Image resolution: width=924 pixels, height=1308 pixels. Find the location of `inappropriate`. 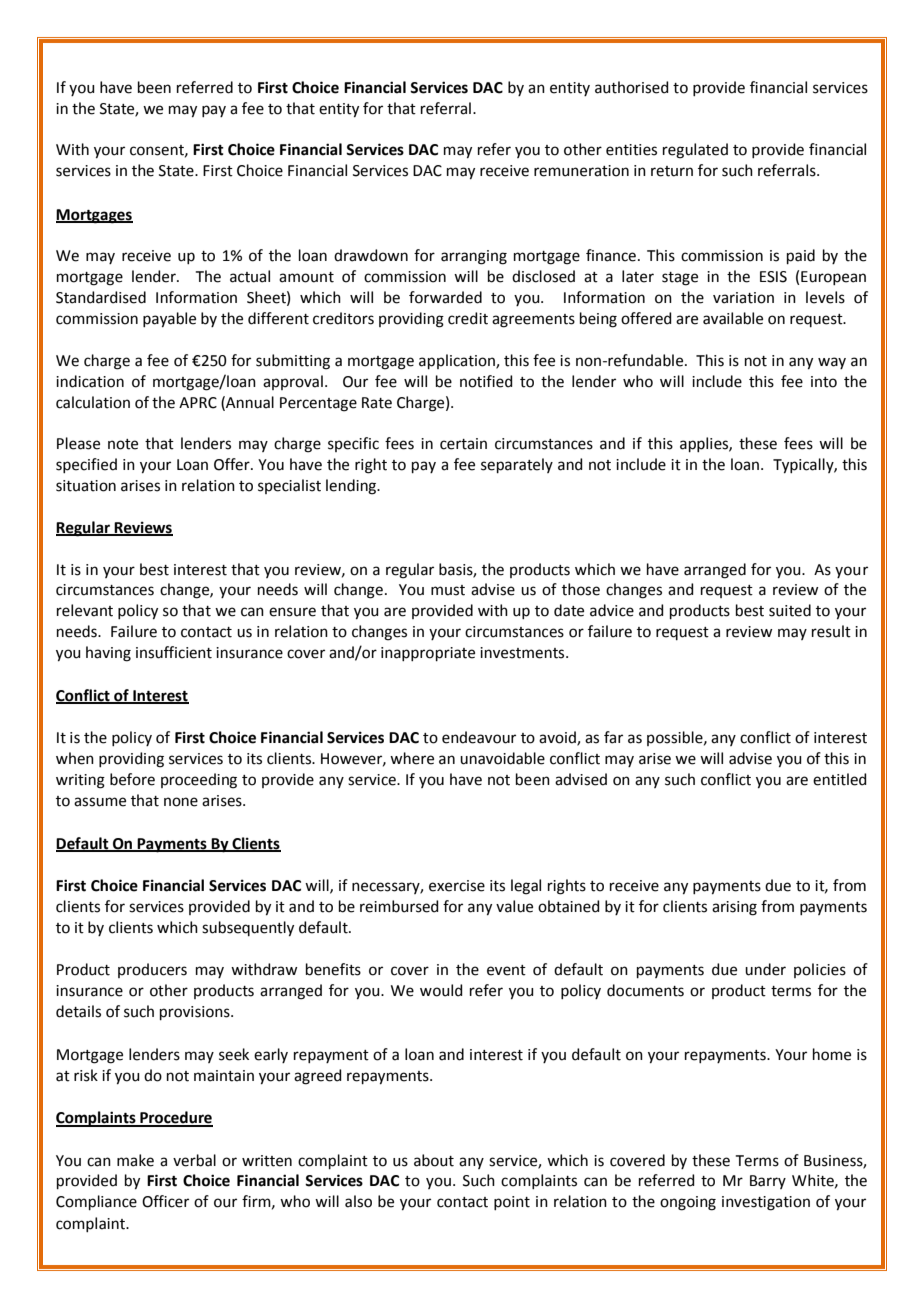

inappropriate is located at coordinates (428, 654).
